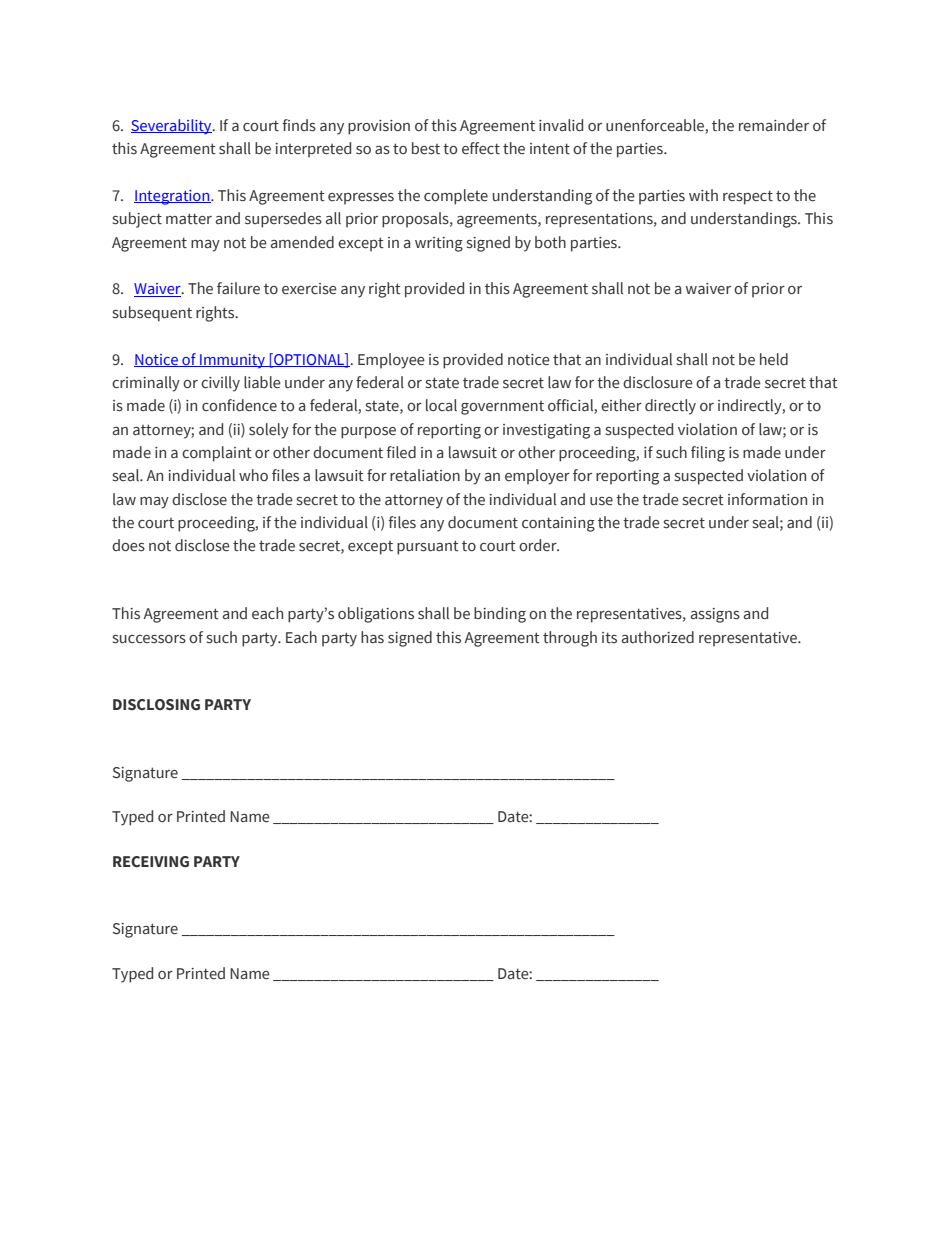 Image resolution: width=952 pixels, height=1233 pixels. Describe the element at coordinates (426, 148) in the document. I see `best` at that location.
